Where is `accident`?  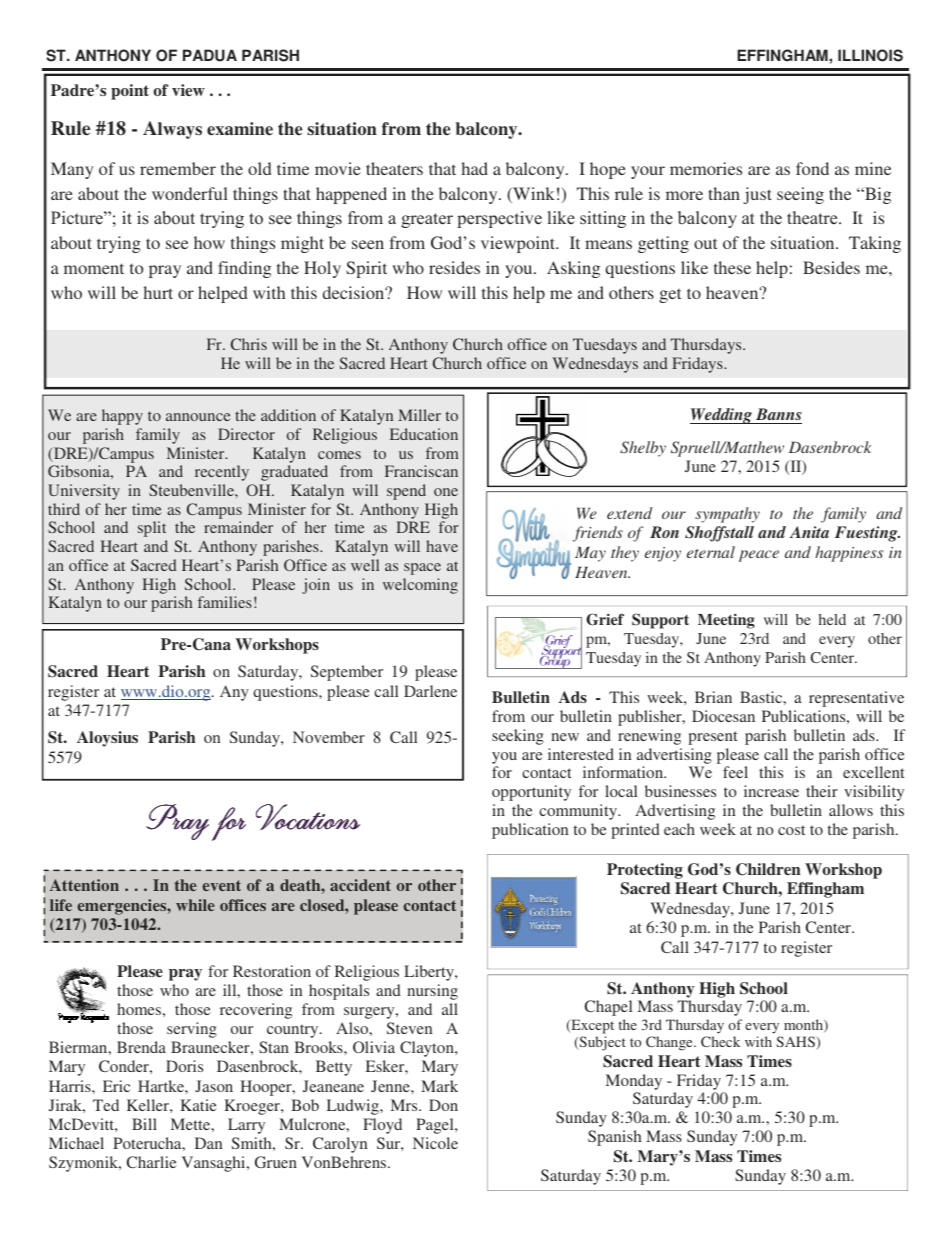
accident is located at coordinates (360, 885).
